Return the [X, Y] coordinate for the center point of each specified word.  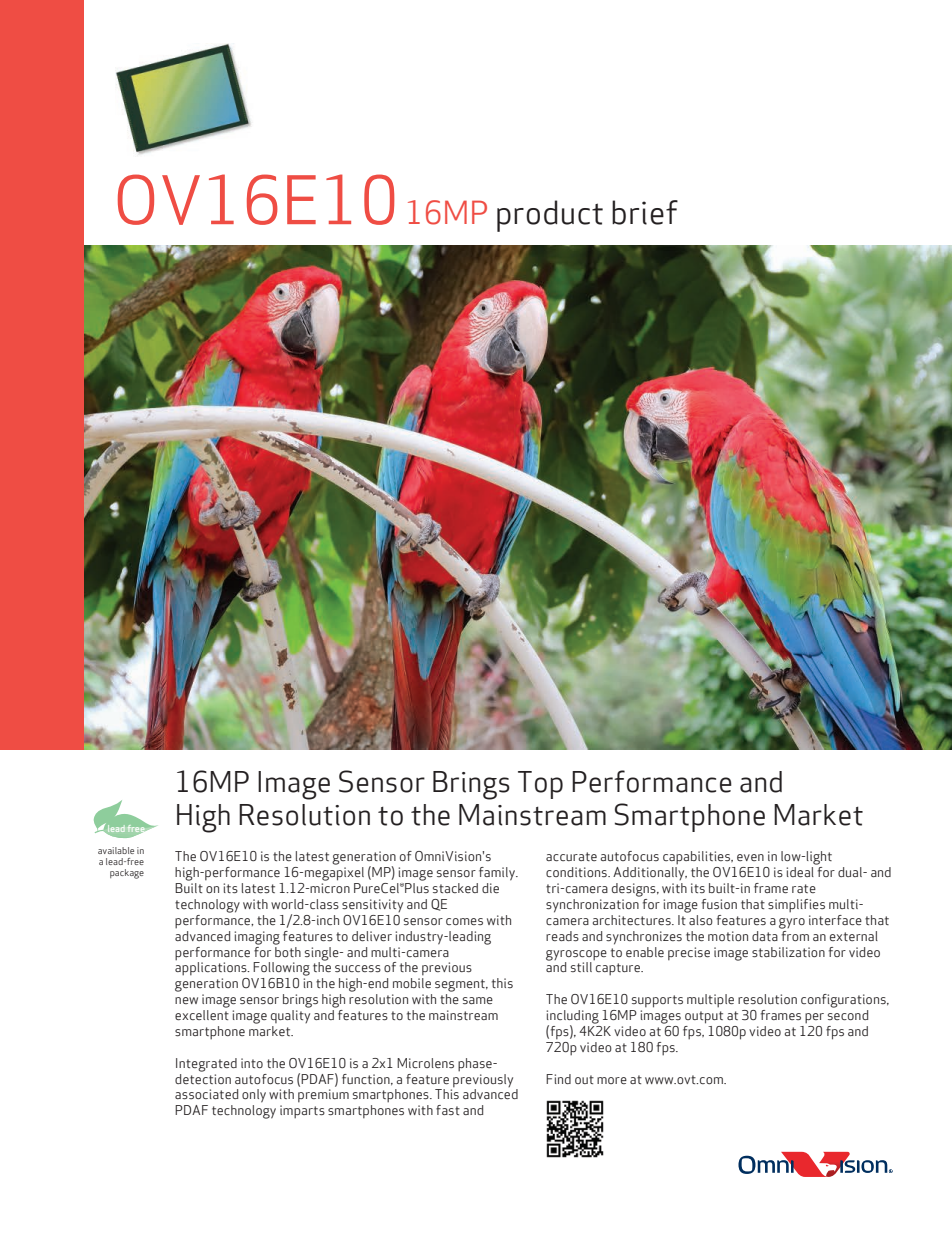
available [116, 850]
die [490, 888]
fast [448, 1110]
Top [540, 785]
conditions [577, 872]
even [750, 857]
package [127, 874]
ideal [800, 872]
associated [206, 1094]
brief [645, 212]
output [704, 1017]
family [498, 874]
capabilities [698, 858]
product [550, 216]
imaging [257, 938]
